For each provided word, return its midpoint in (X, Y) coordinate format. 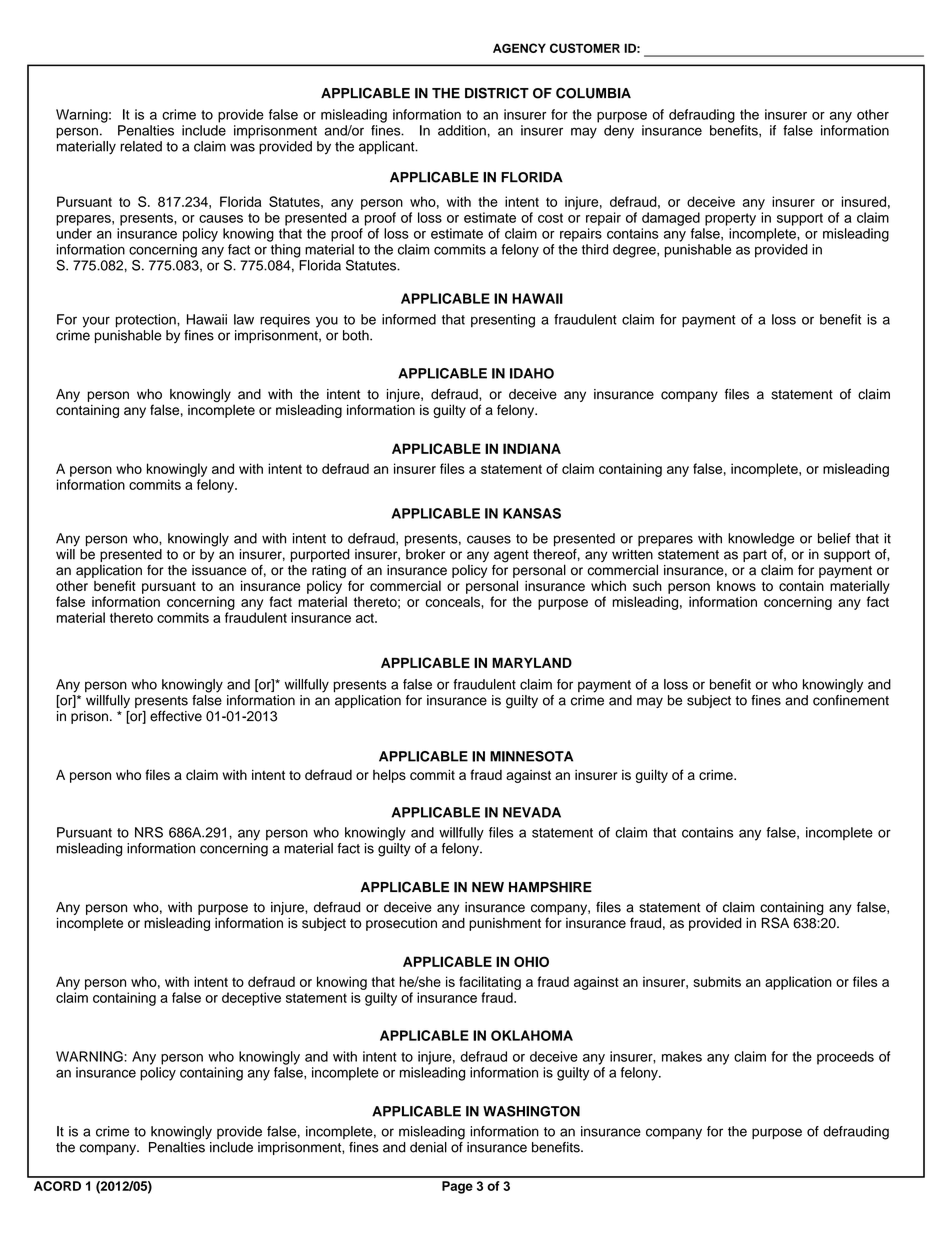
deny (619, 132)
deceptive (251, 999)
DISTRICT (497, 93)
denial (428, 1147)
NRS (149, 832)
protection (147, 321)
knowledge (761, 540)
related (141, 146)
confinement (851, 699)
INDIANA (532, 448)
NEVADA (532, 812)
